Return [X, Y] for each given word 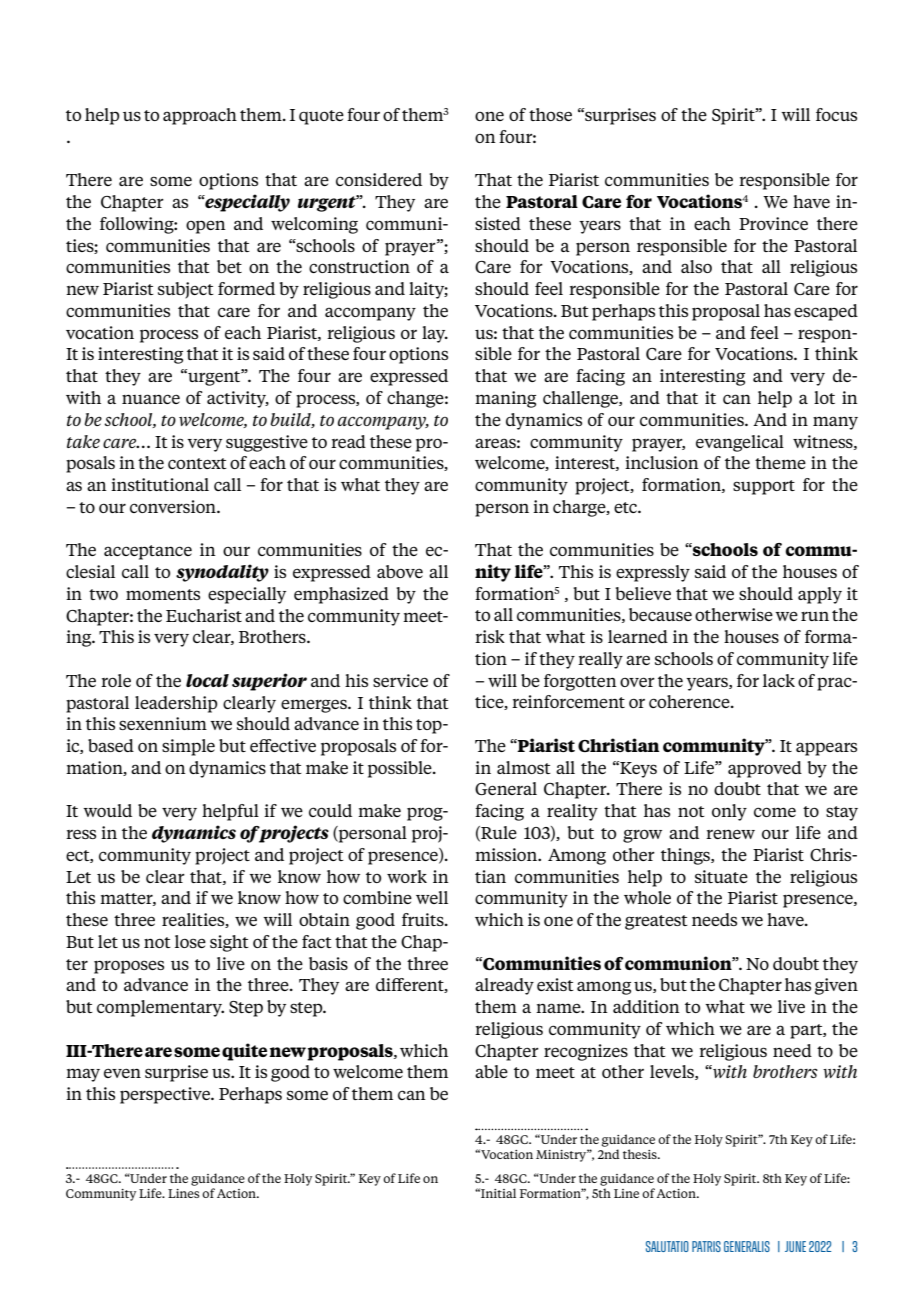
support [764, 487]
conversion [174, 506]
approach [200, 116]
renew [730, 834]
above [400, 571]
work [407, 876]
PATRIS [706, 1246]
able [491, 1071]
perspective [166, 1095]
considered [379, 179]
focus [836, 114]
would [107, 810]
